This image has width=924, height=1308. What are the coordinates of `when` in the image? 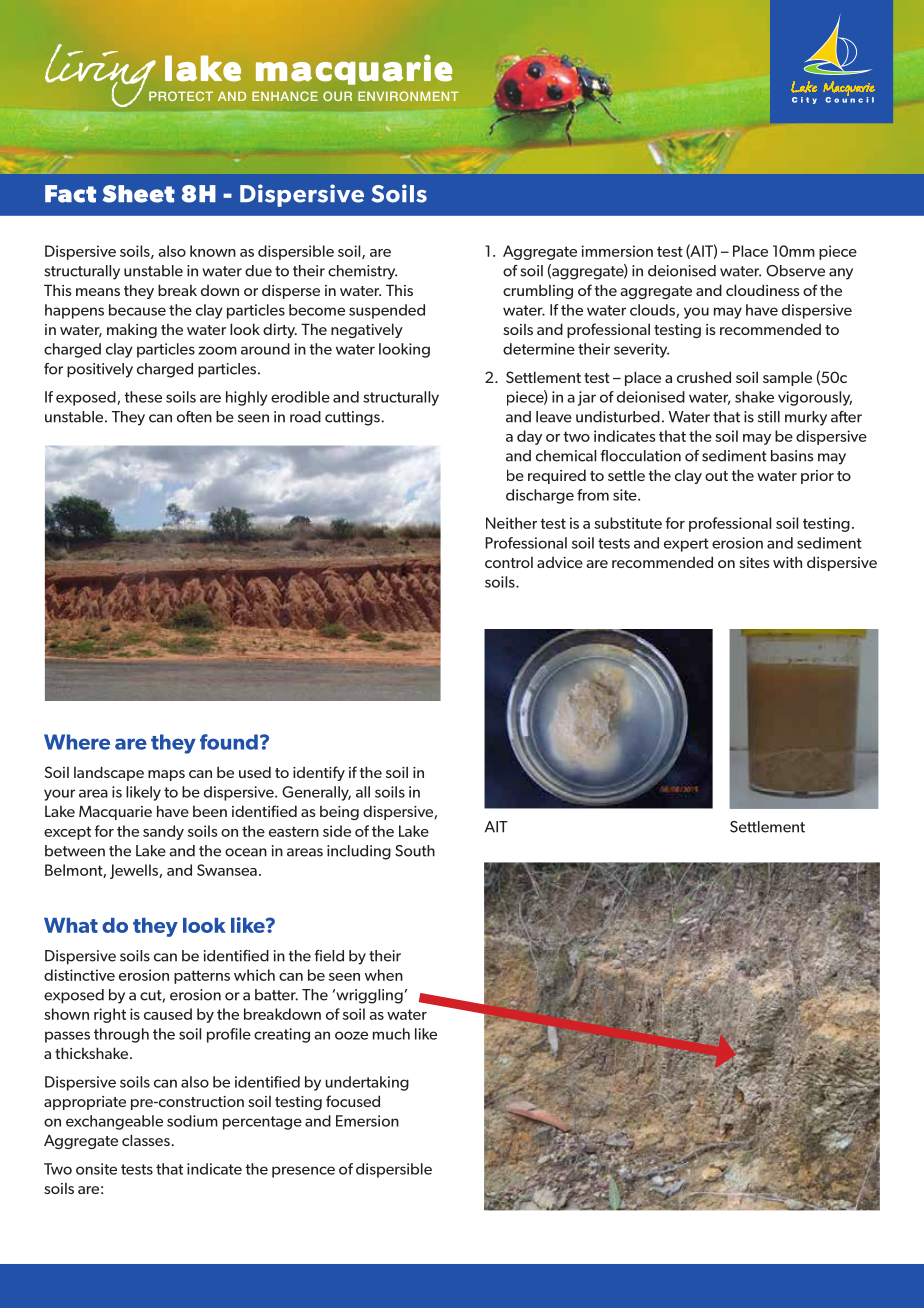 It's located at (384, 975).
